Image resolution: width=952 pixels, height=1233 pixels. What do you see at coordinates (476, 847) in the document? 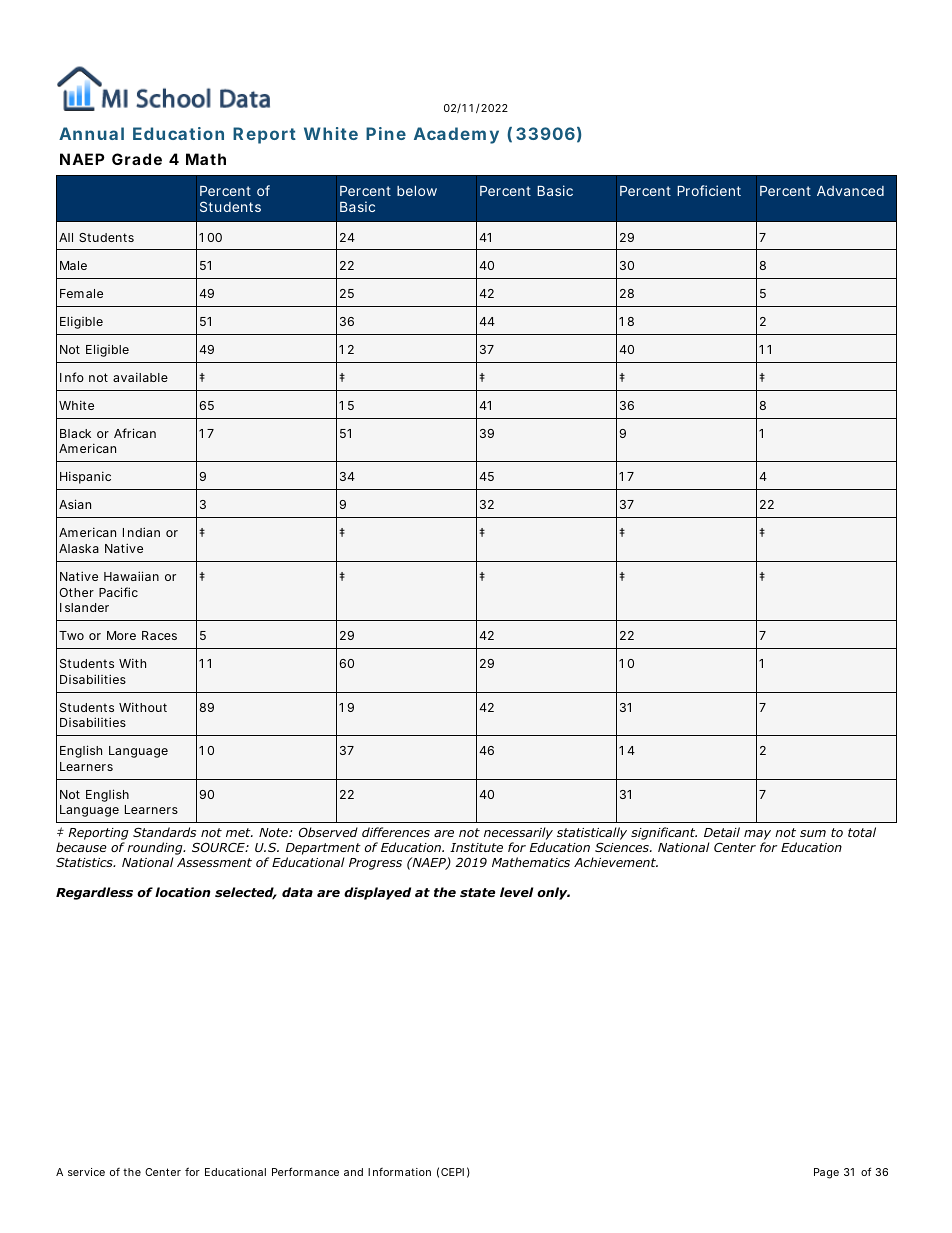
I see `Institute` at bounding box center [476, 847].
